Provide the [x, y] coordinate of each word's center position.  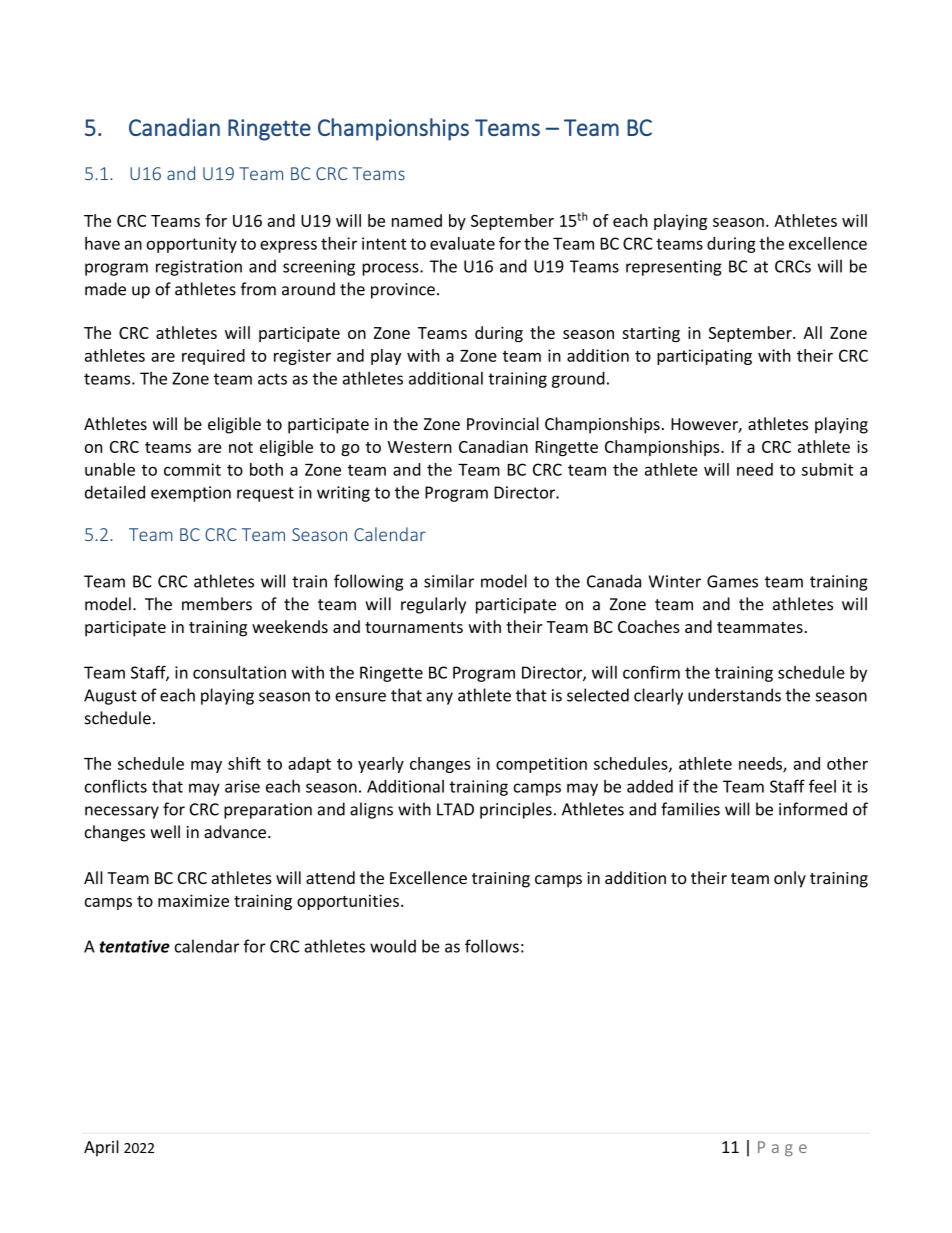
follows [492, 946]
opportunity [191, 245]
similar [449, 581]
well [165, 832]
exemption [191, 494]
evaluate [462, 243]
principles [516, 810]
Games [732, 581]
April [101, 1148]
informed [813, 809]
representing [674, 268]
